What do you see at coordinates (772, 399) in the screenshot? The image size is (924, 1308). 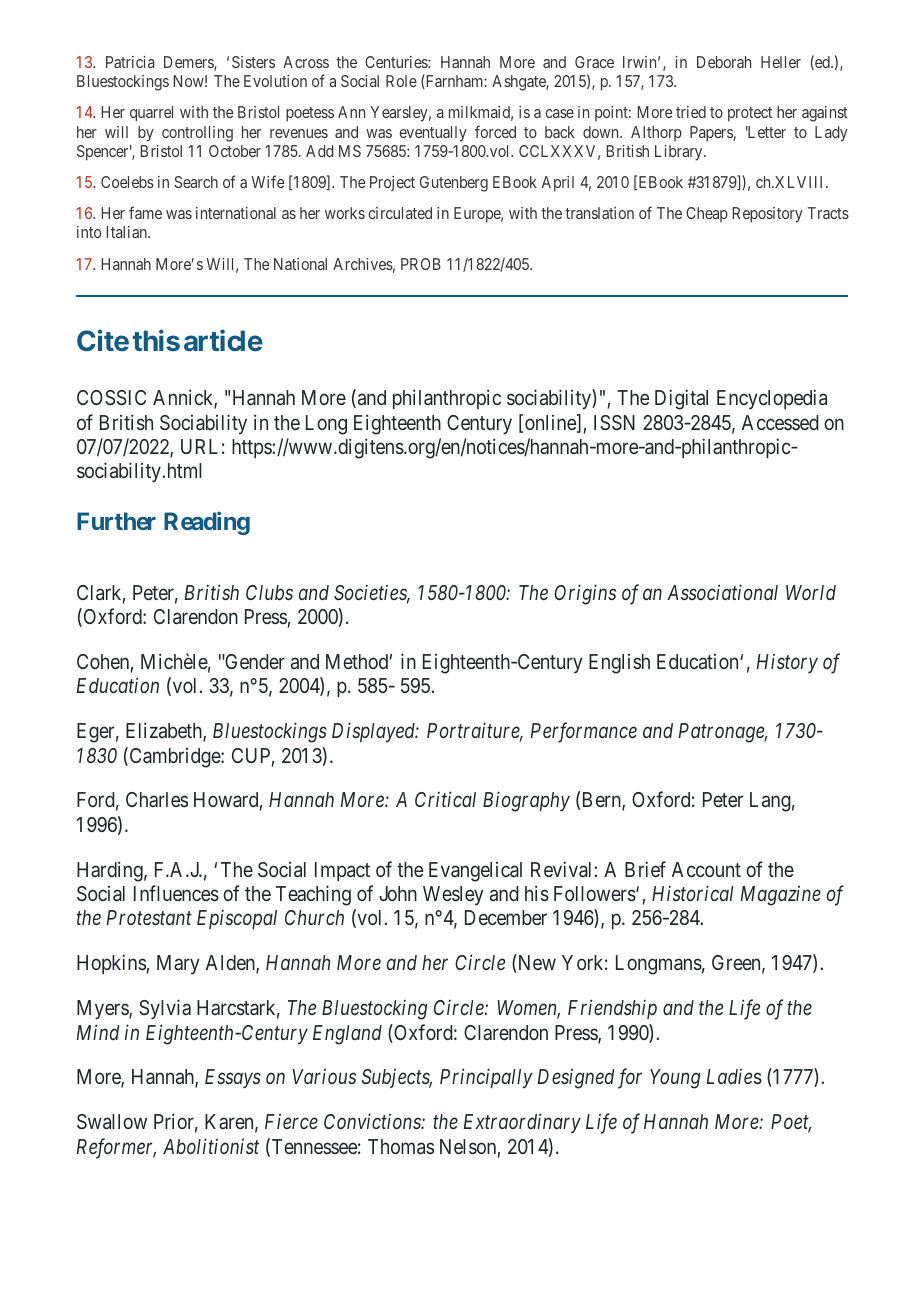 I see `Encyclopedia` at bounding box center [772, 399].
